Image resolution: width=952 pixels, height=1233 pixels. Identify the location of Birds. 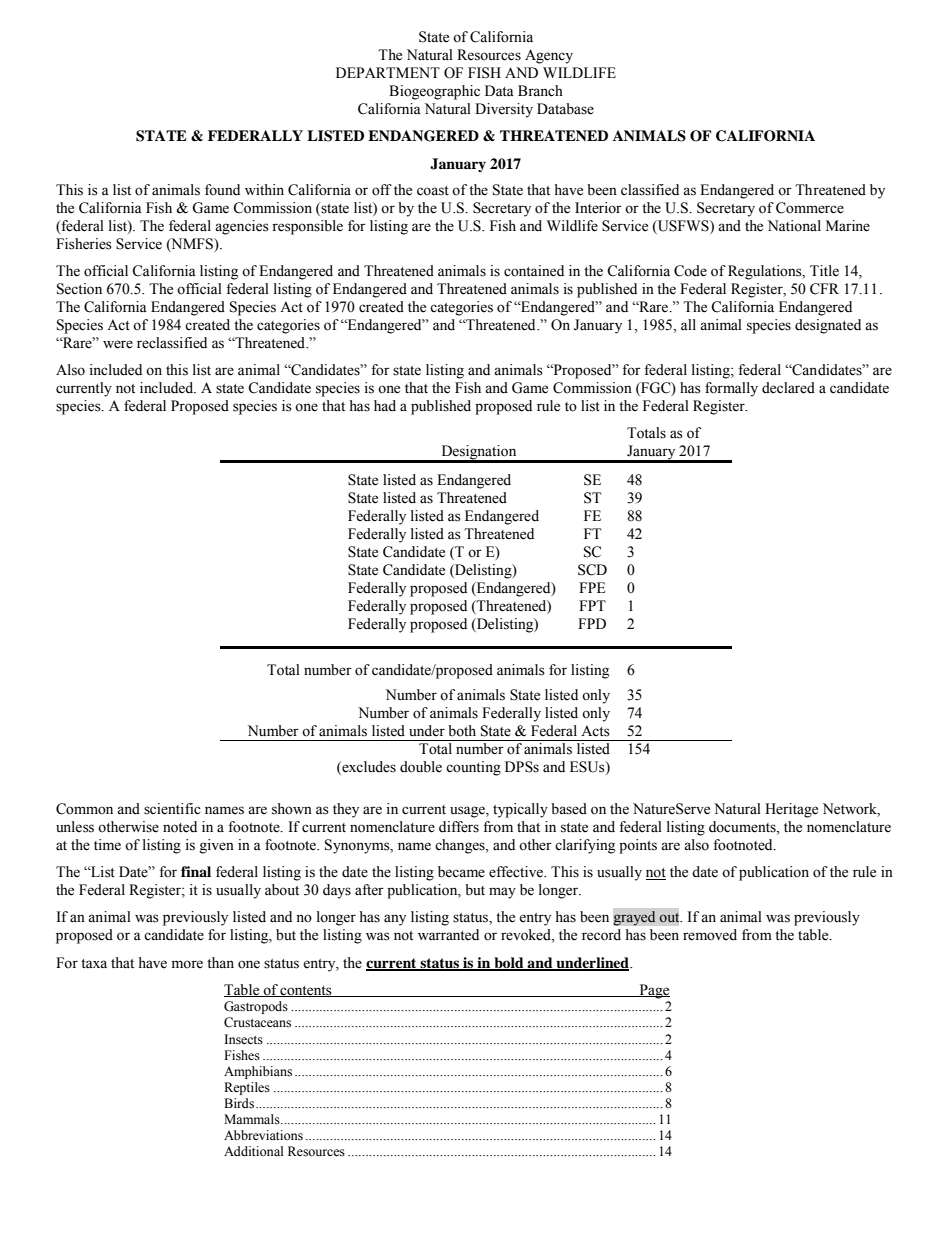
(239, 1103).
